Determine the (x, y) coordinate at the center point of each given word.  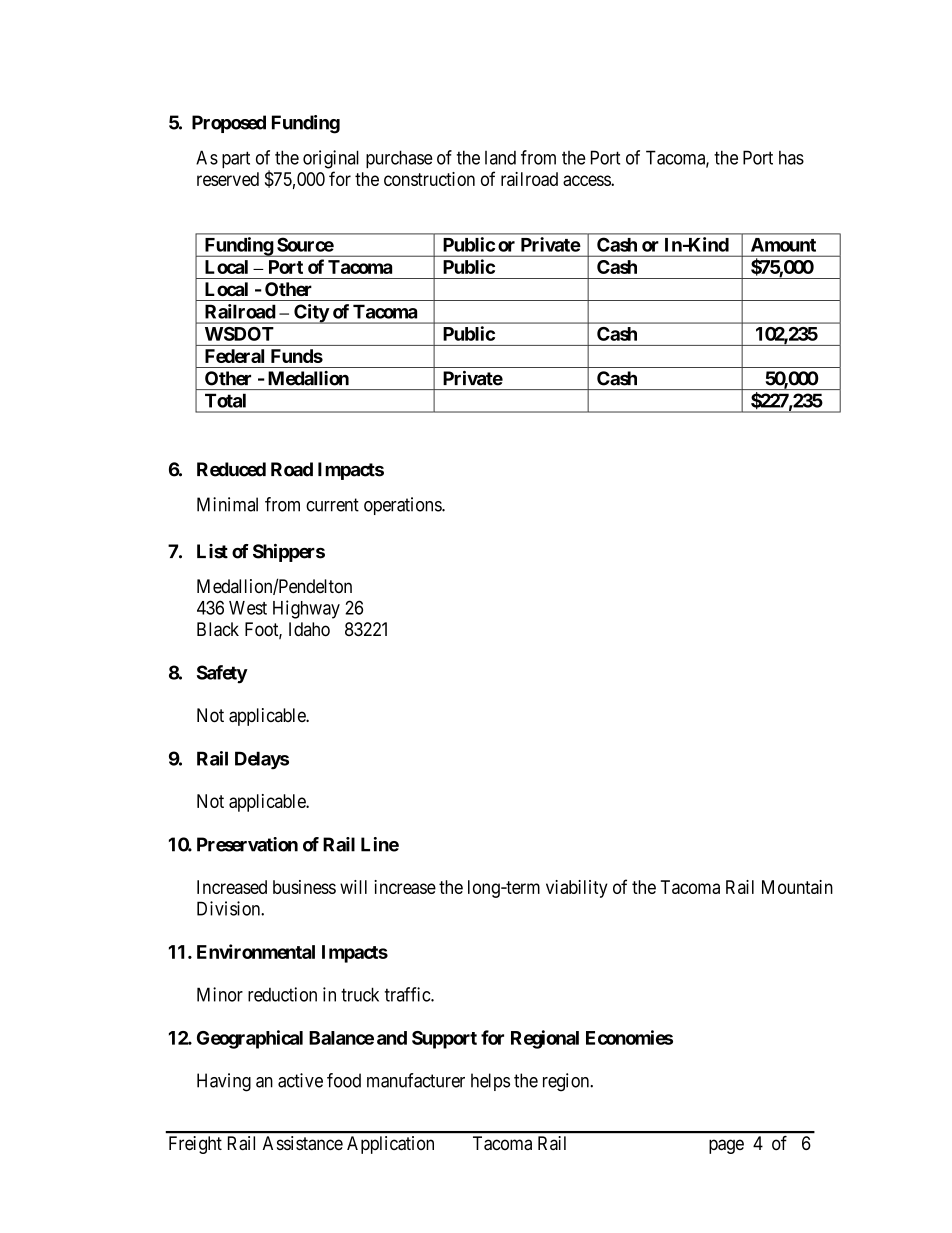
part (236, 159)
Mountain (797, 887)
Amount (783, 245)
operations (403, 506)
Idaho (309, 629)
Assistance (303, 1143)
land (500, 158)
